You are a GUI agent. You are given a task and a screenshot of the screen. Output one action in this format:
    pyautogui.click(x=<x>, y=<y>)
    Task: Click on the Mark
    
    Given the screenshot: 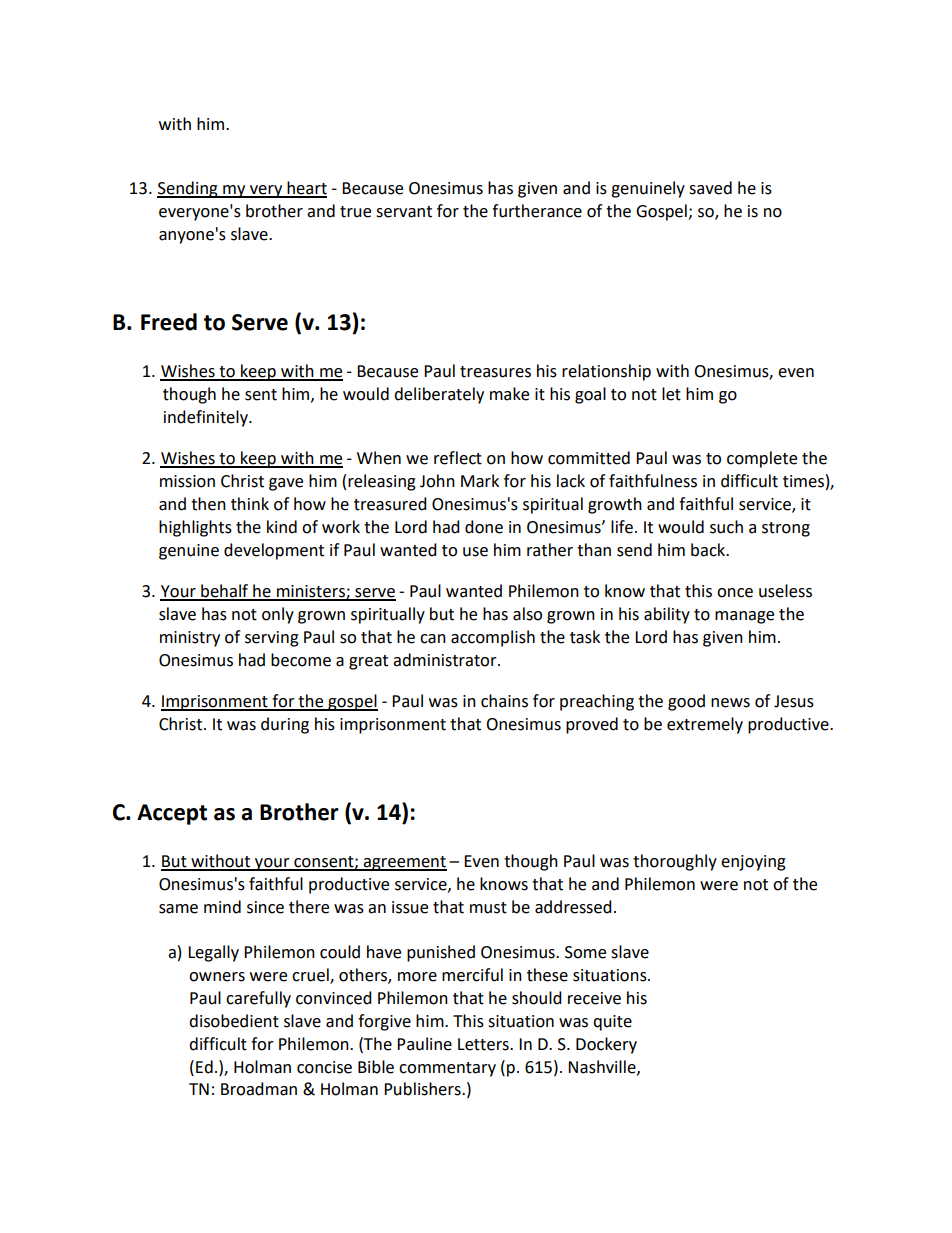 What is the action you would take?
    pyautogui.click(x=480, y=481)
